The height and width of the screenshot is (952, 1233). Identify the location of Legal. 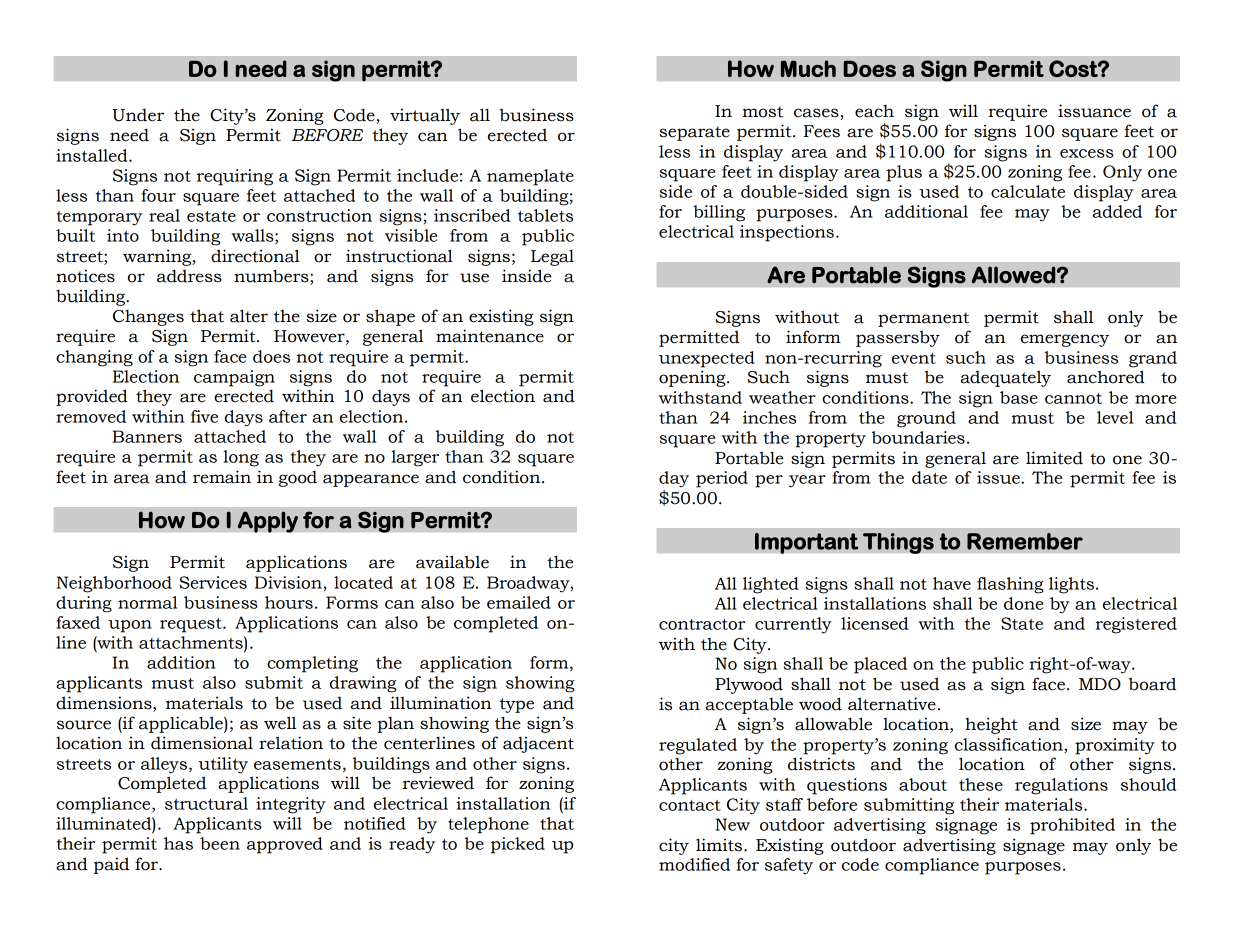
(552, 257).
